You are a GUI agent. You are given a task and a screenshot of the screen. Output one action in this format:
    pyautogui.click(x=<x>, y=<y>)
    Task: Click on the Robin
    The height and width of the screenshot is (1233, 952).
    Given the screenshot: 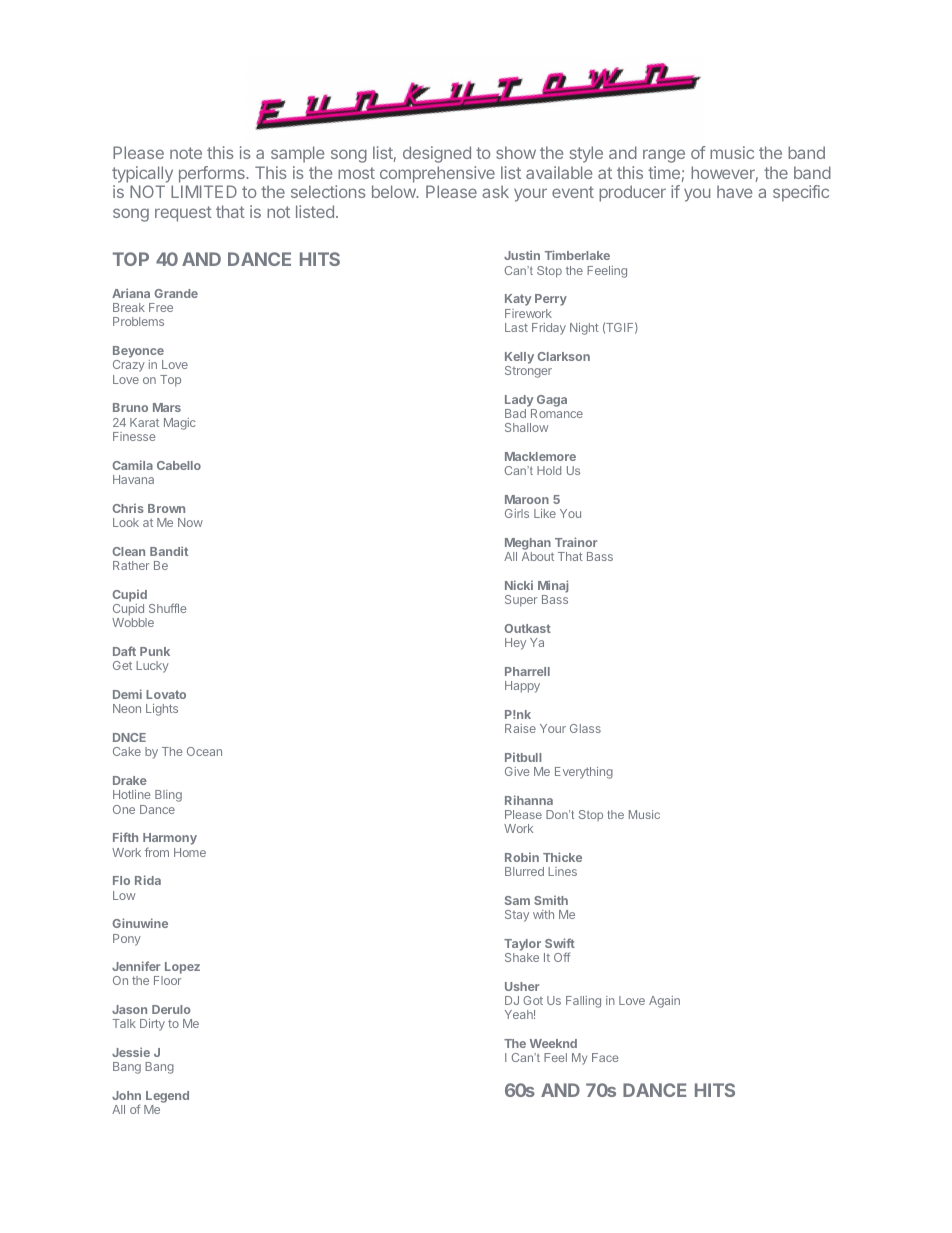 What is the action you would take?
    pyautogui.click(x=522, y=857)
